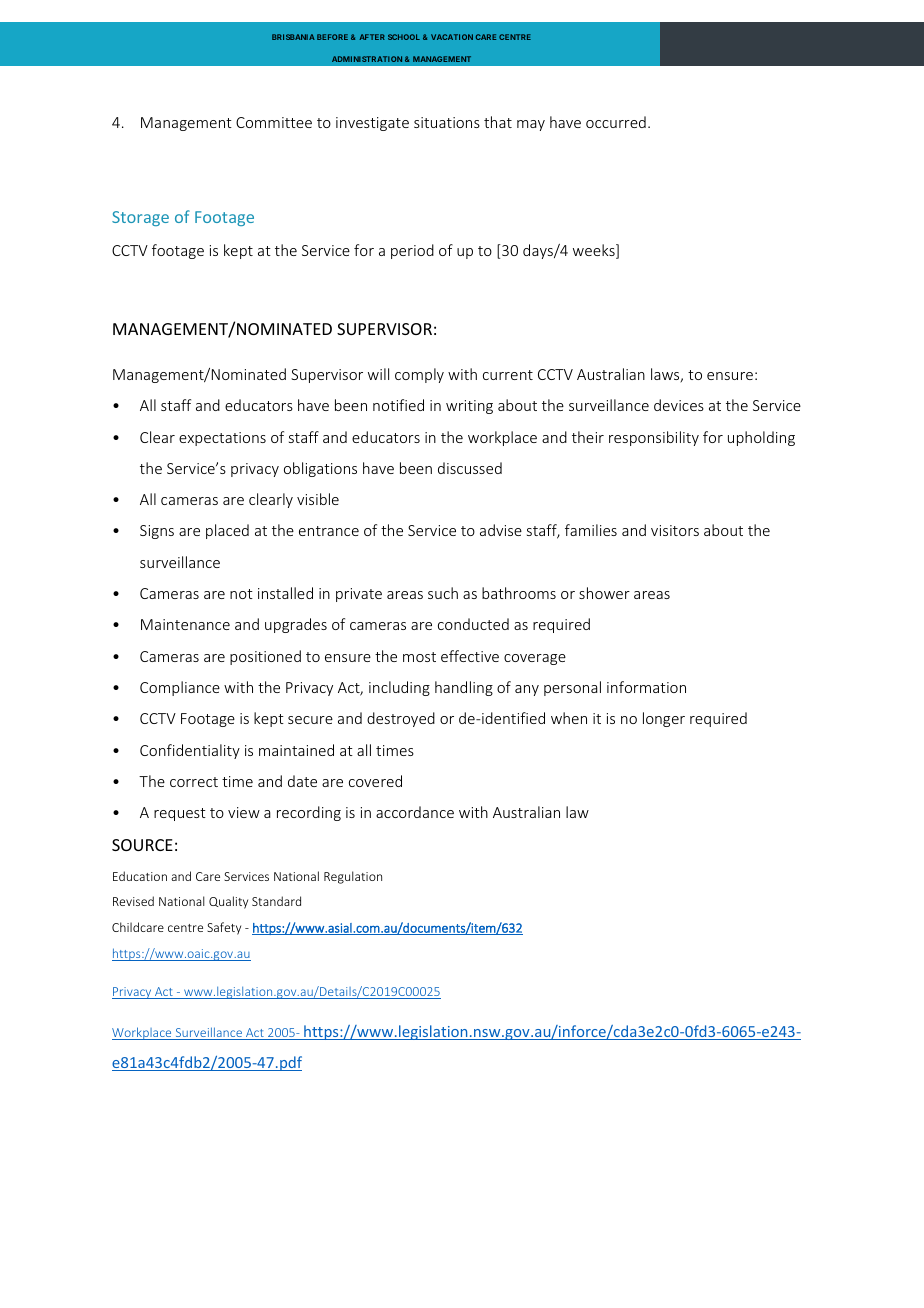 Image resolution: width=924 pixels, height=1308 pixels. What do you see at coordinates (140, 218) in the page?
I see `Storage` at bounding box center [140, 218].
